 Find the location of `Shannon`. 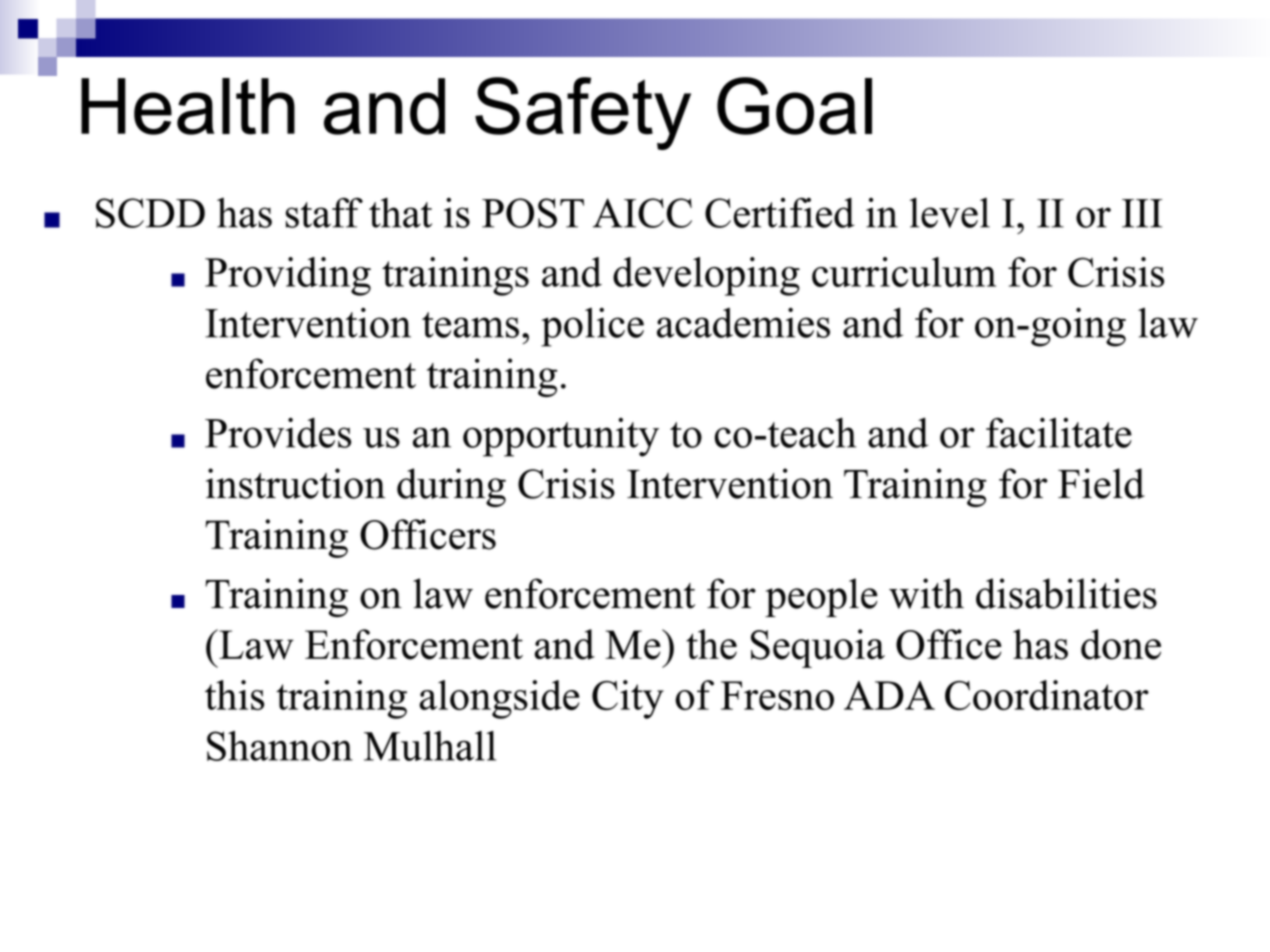

Shannon is located at coordinates (280, 746).
